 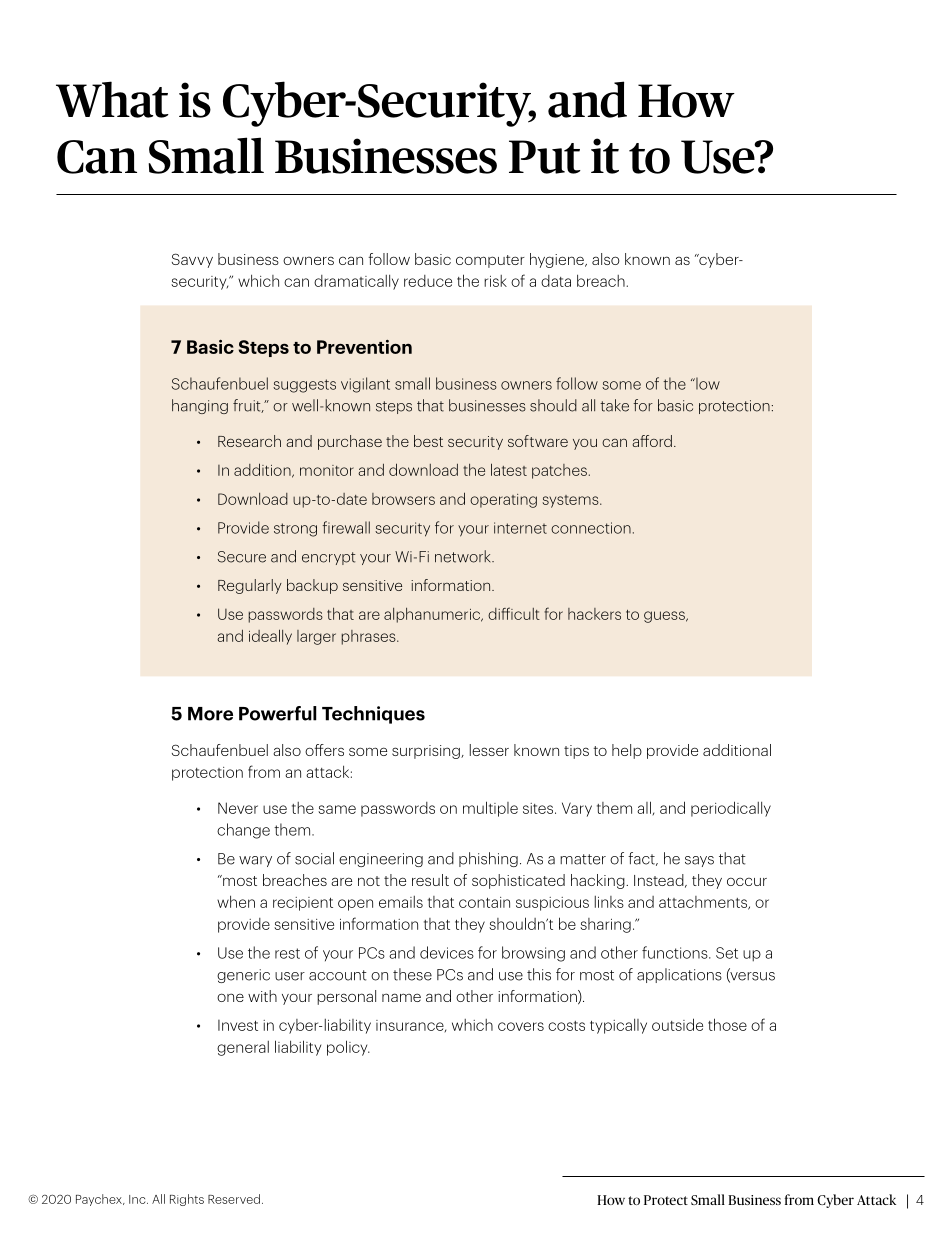 What do you see at coordinates (490, 261) in the document?
I see `computer` at bounding box center [490, 261].
